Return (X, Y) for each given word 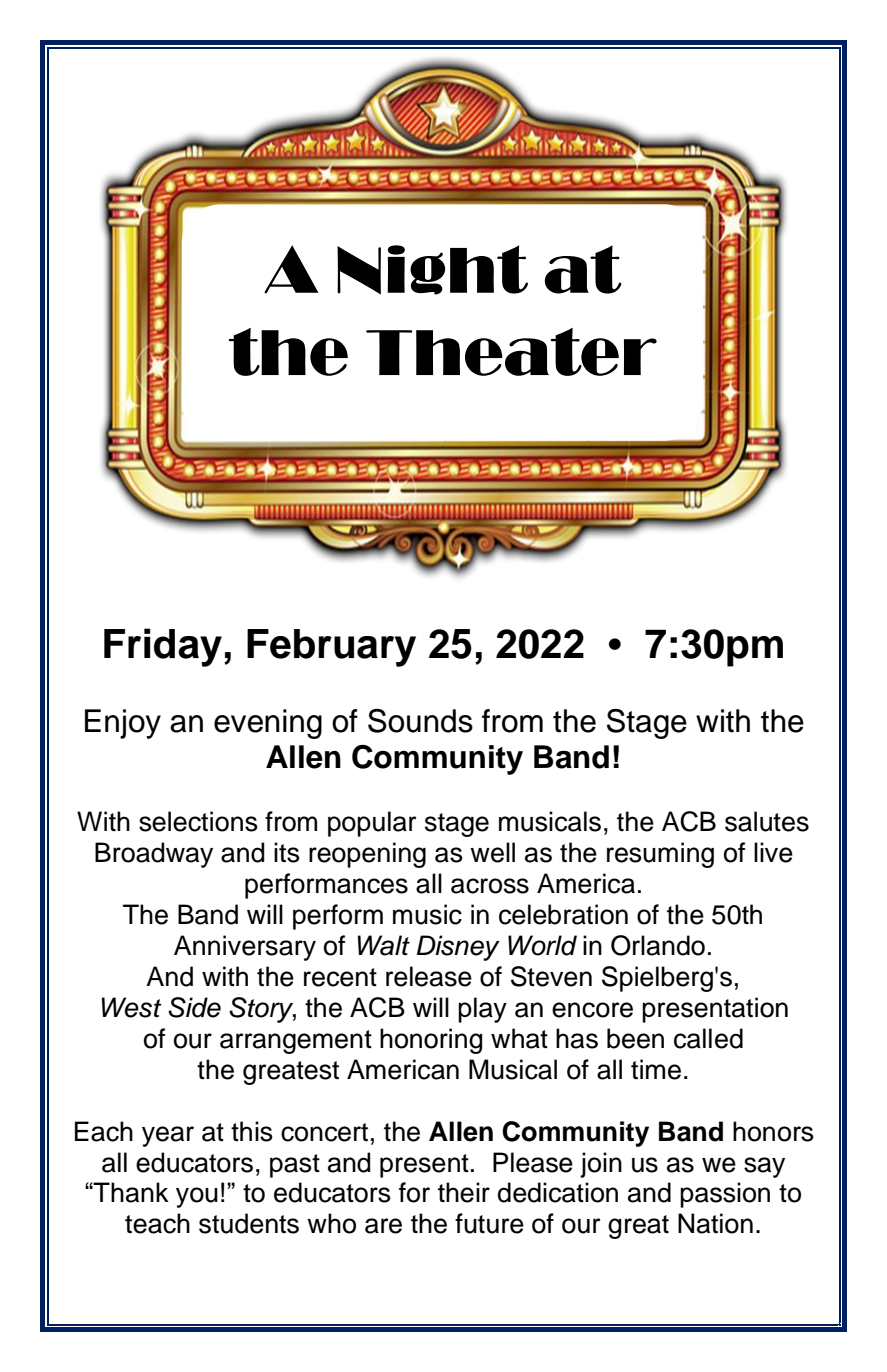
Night (432, 270)
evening (268, 724)
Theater (511, 352)
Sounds (420, 721)
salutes (767, 821)
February (331, 648)
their (464, 1192)
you (197, 1197)
